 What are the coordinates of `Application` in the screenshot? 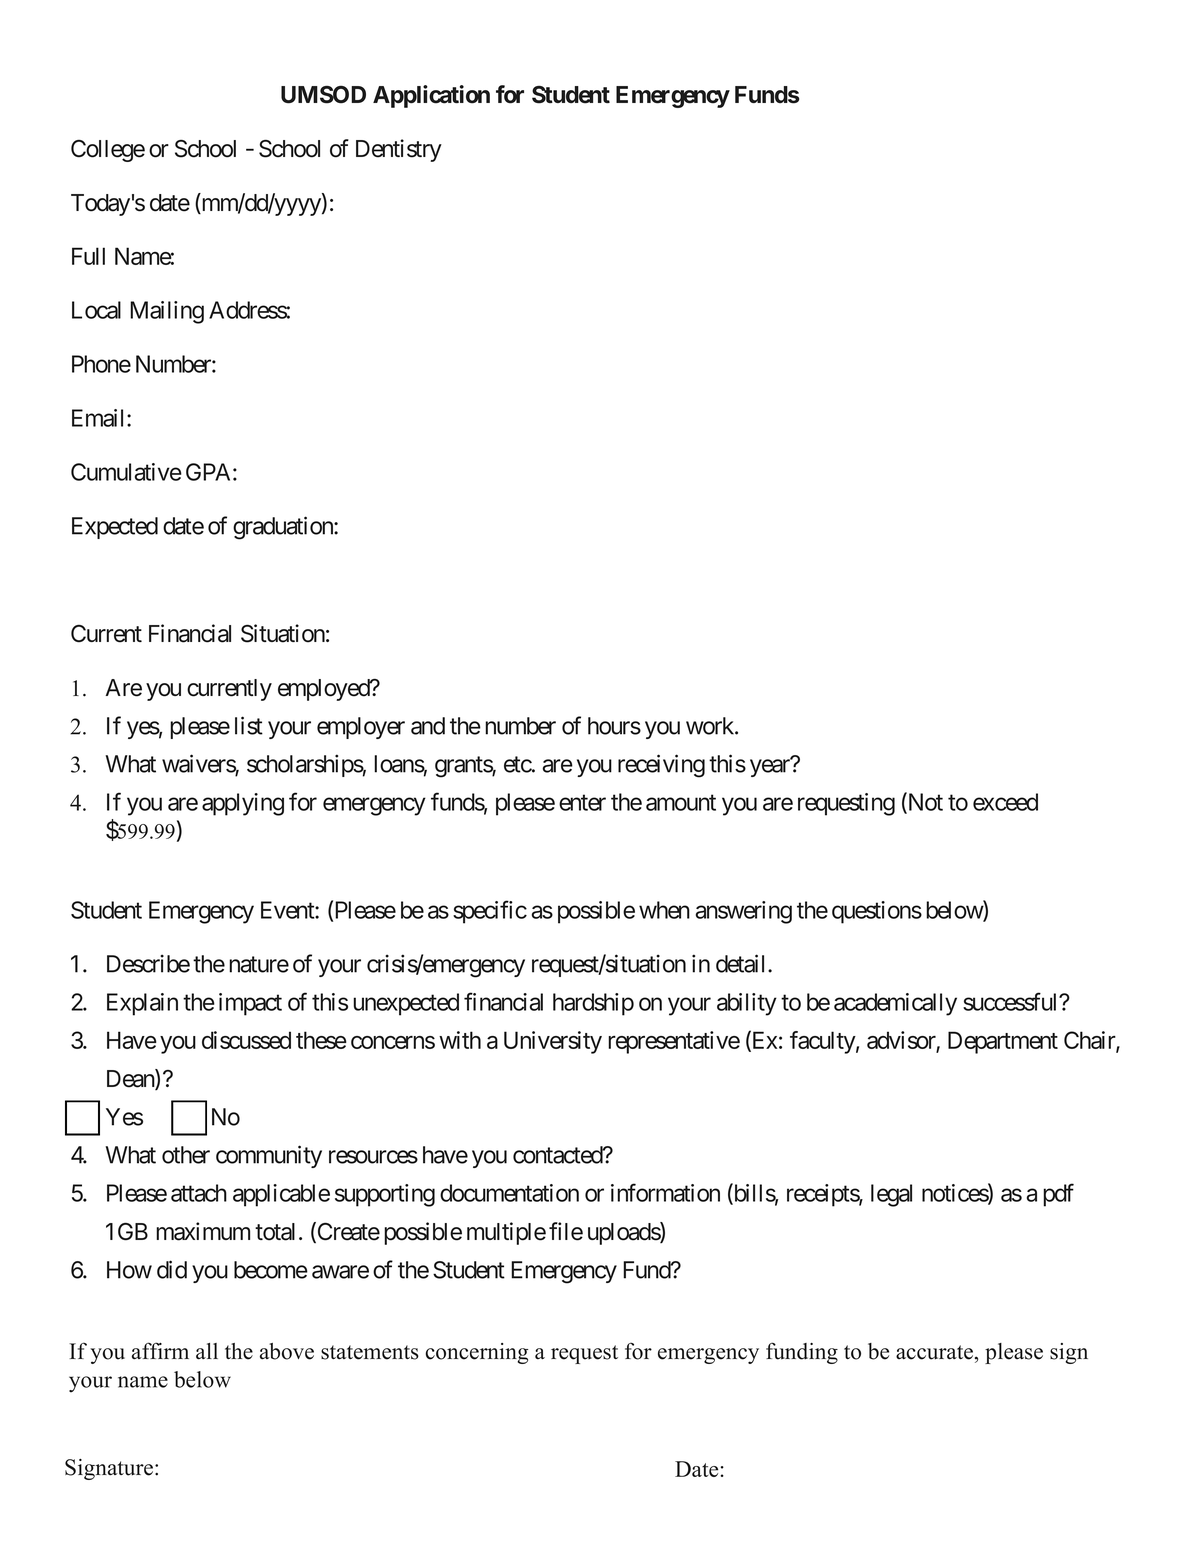 It's located at (431, 96).
